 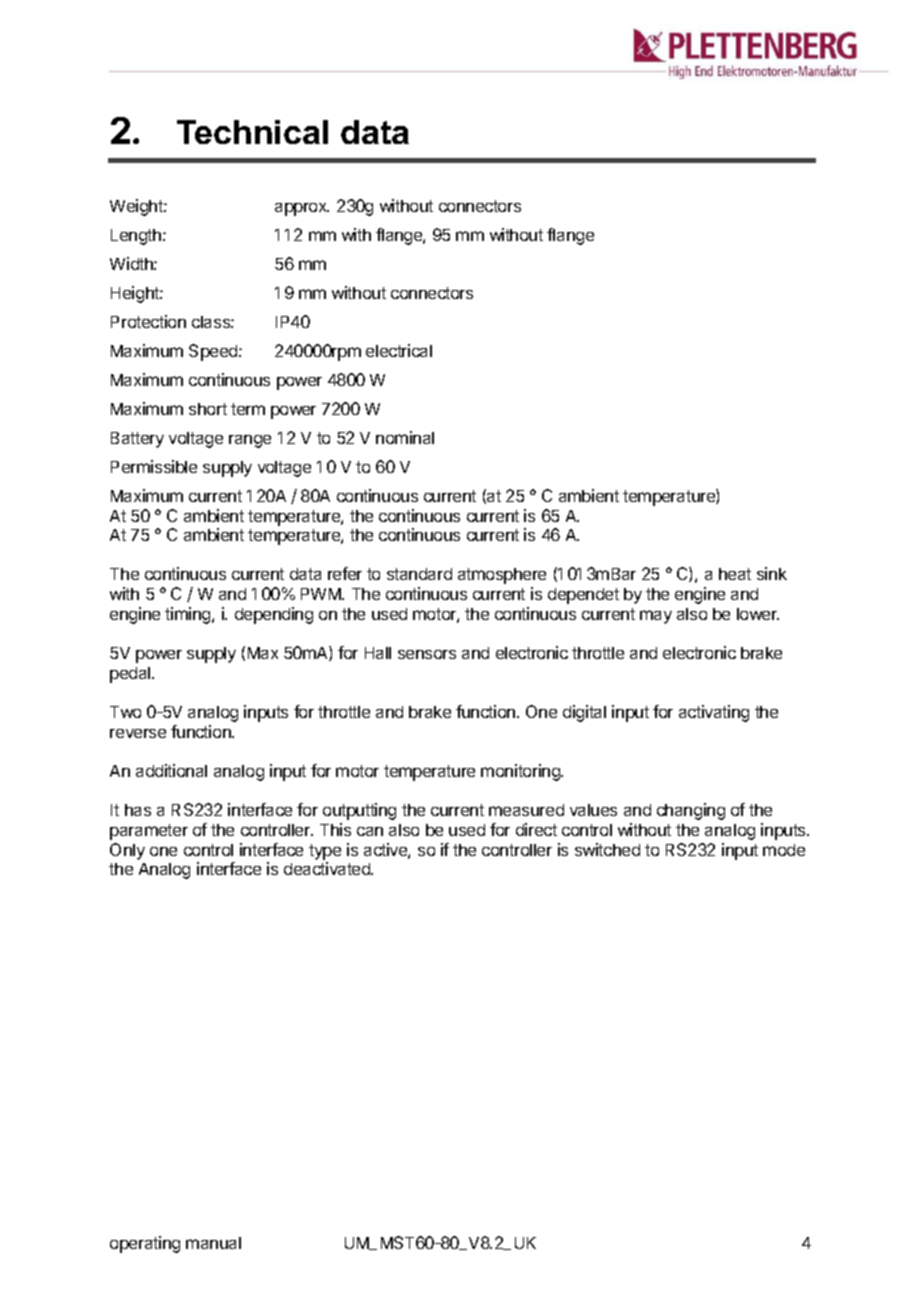 I want to click on activating, so click(x=714, y=713).
